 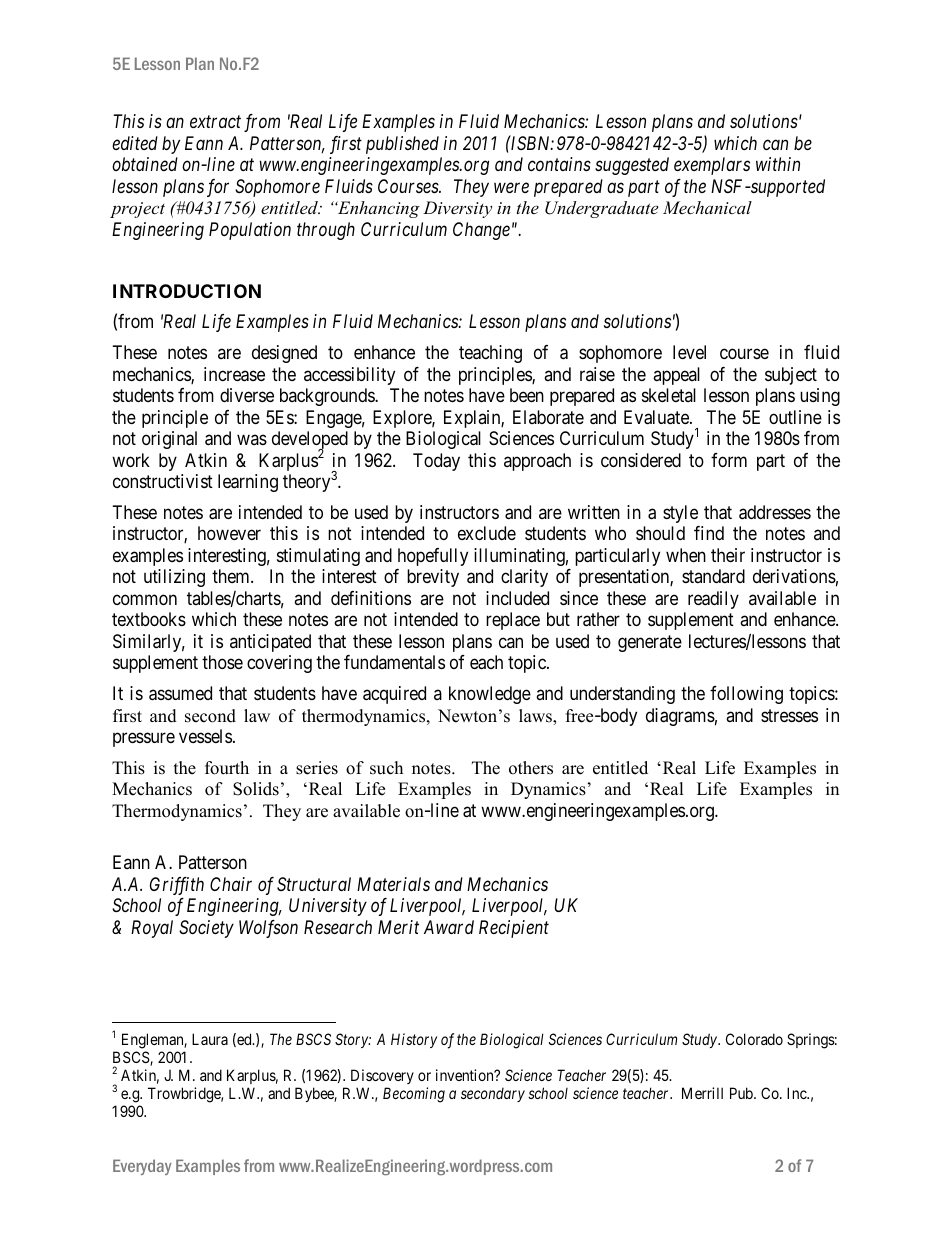 What do you see at coordinates (713, 600) in the screenshot?
I see `readily` at bounding box center [713, 600].
